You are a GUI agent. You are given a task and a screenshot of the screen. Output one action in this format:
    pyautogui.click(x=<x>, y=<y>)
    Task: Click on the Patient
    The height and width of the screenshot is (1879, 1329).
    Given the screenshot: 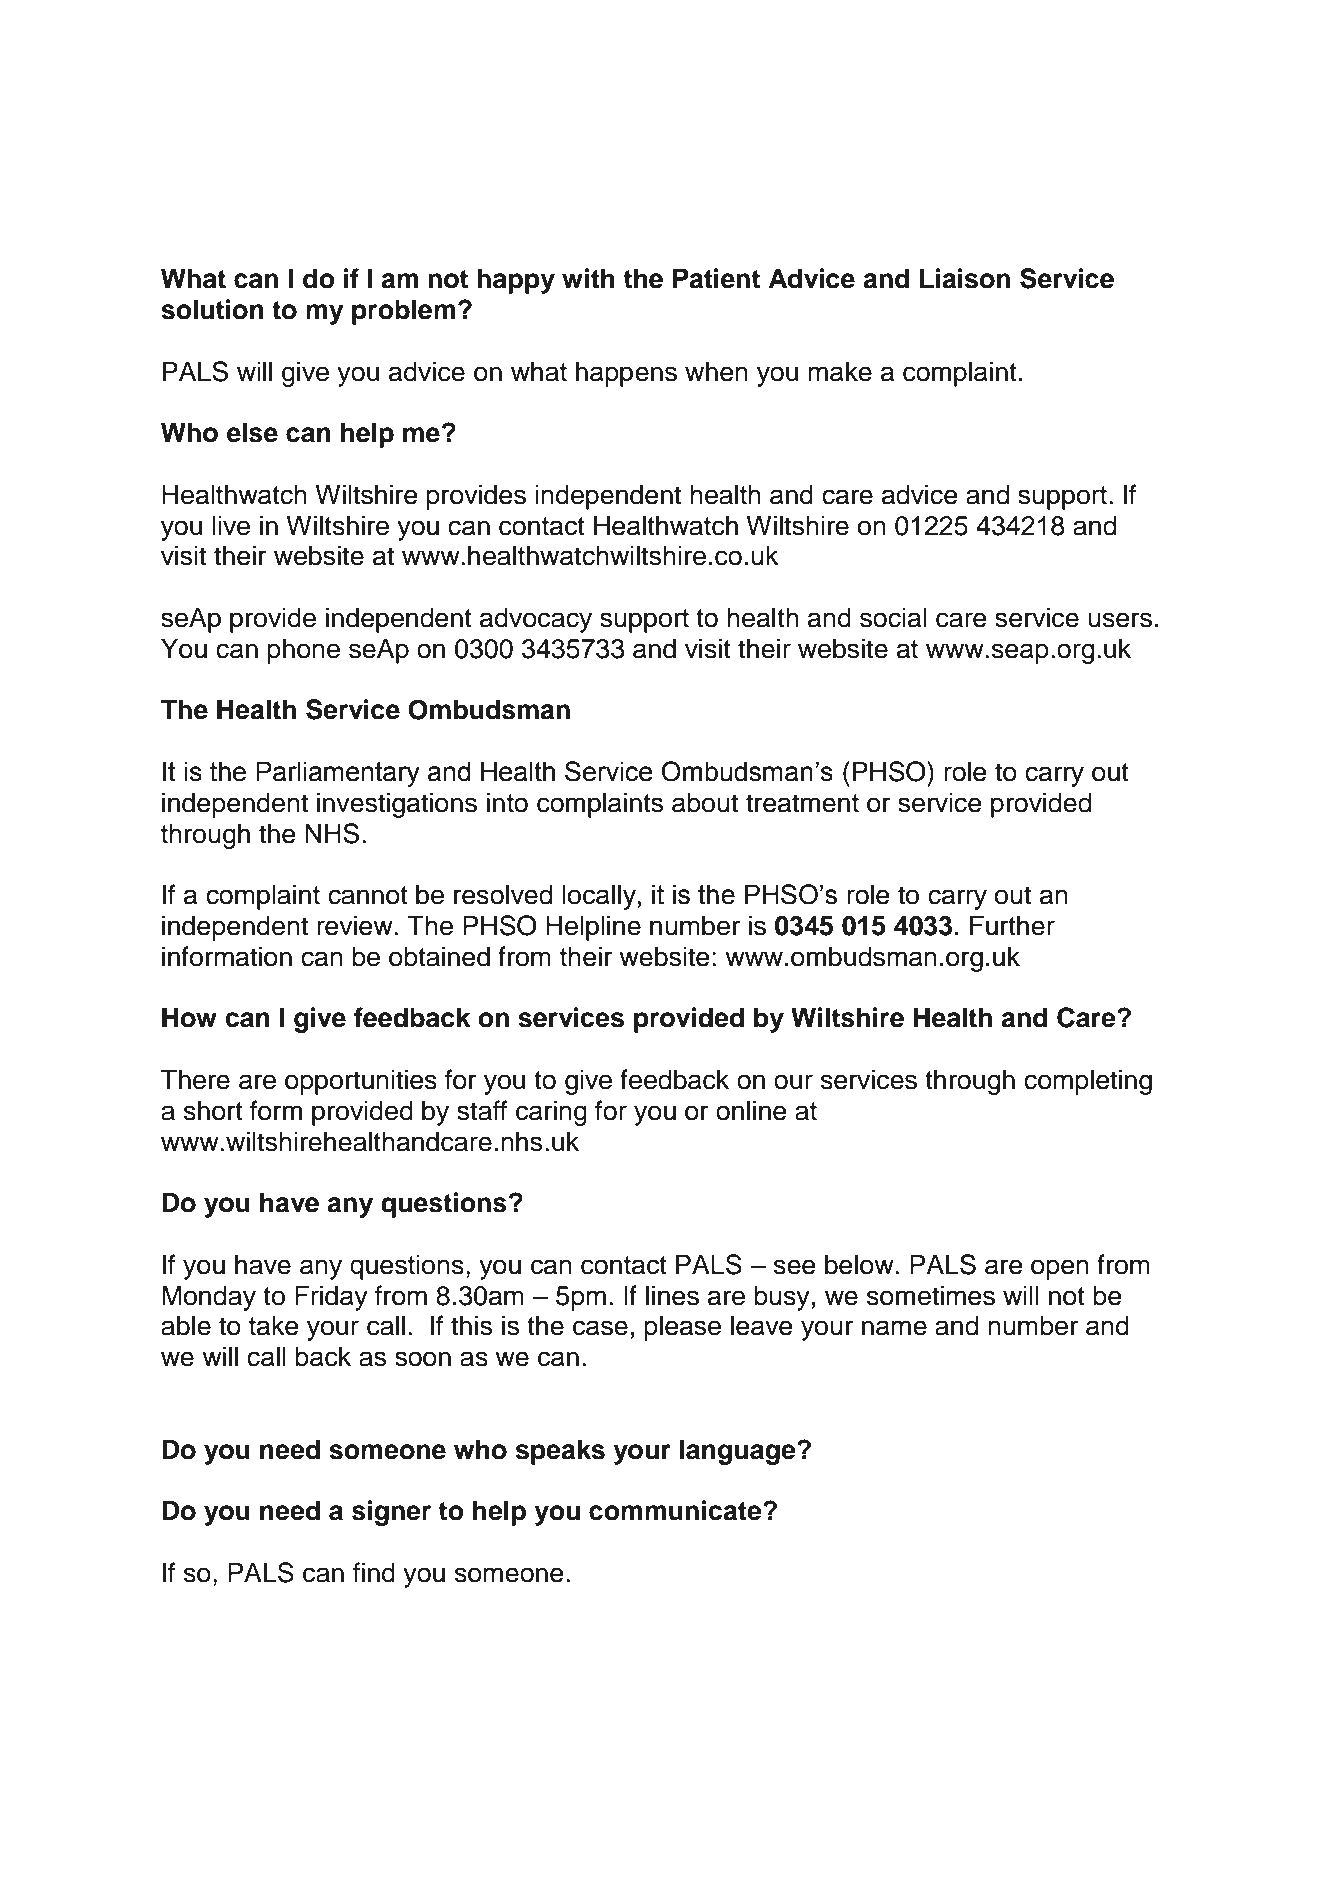 What is the action you would take?
    pyautogui.click(x=716, y=278)
